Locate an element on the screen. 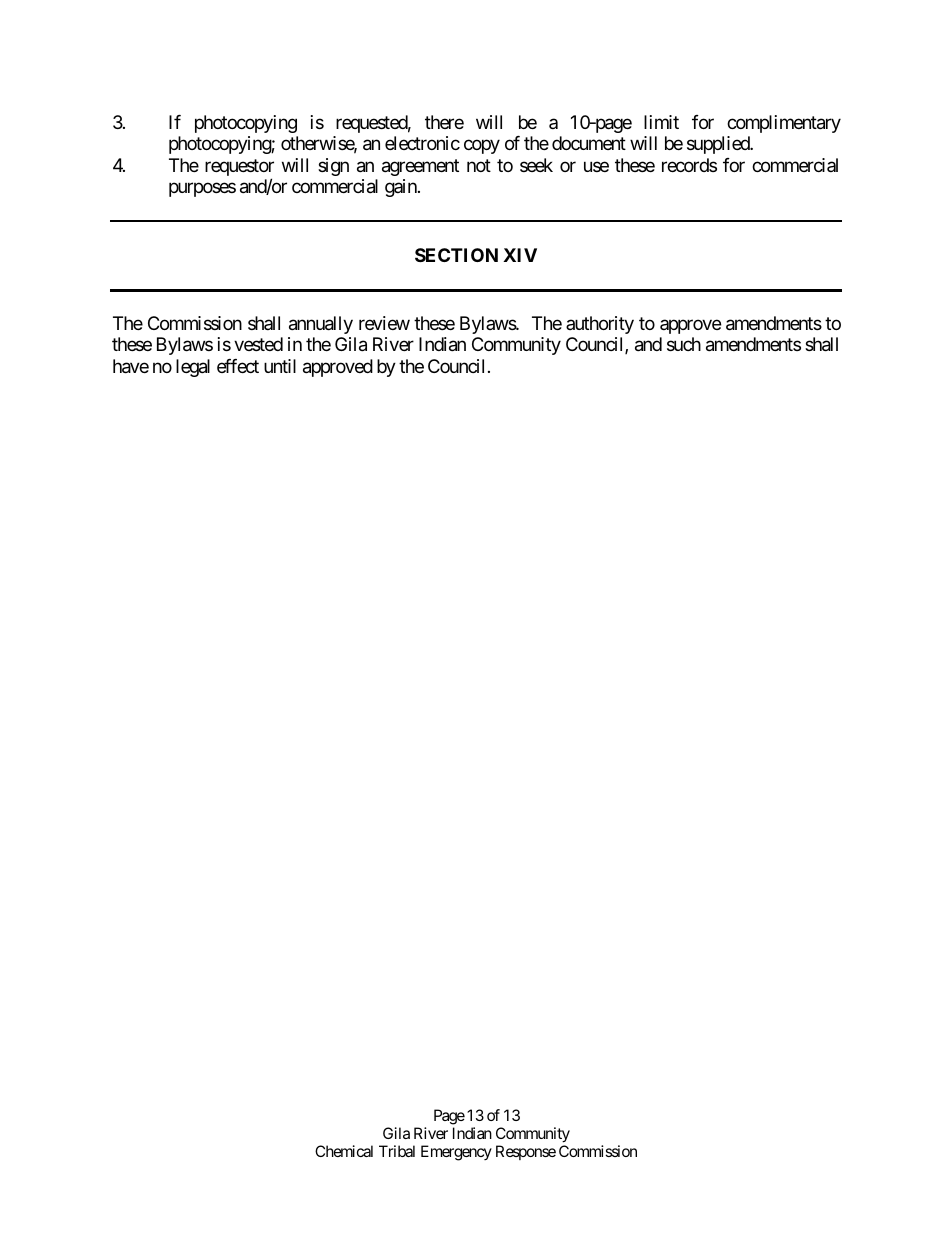 This screenshot has height=1233, width=952. until is located at coordinates (280, 366).
